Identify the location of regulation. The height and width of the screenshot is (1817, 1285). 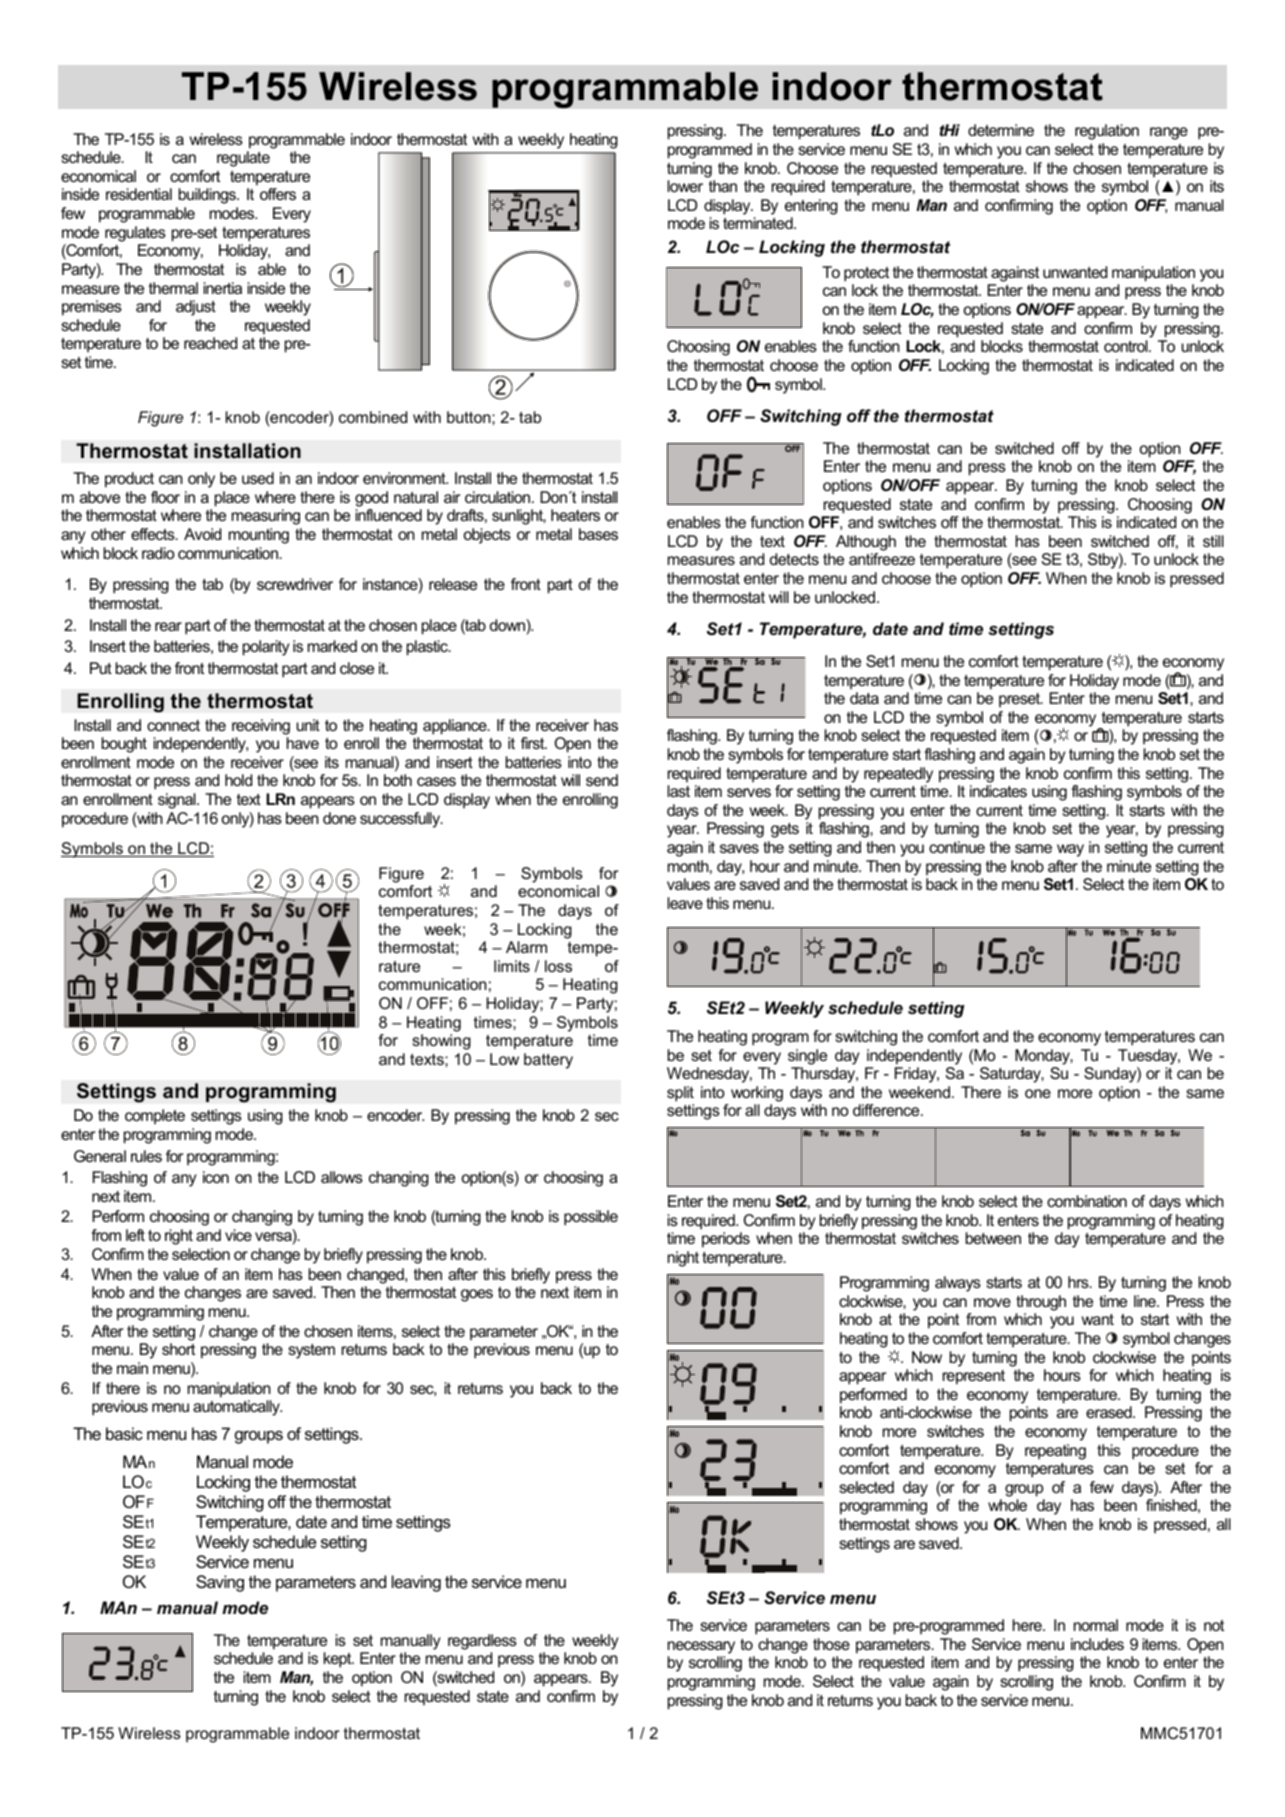
(1107, 132).
